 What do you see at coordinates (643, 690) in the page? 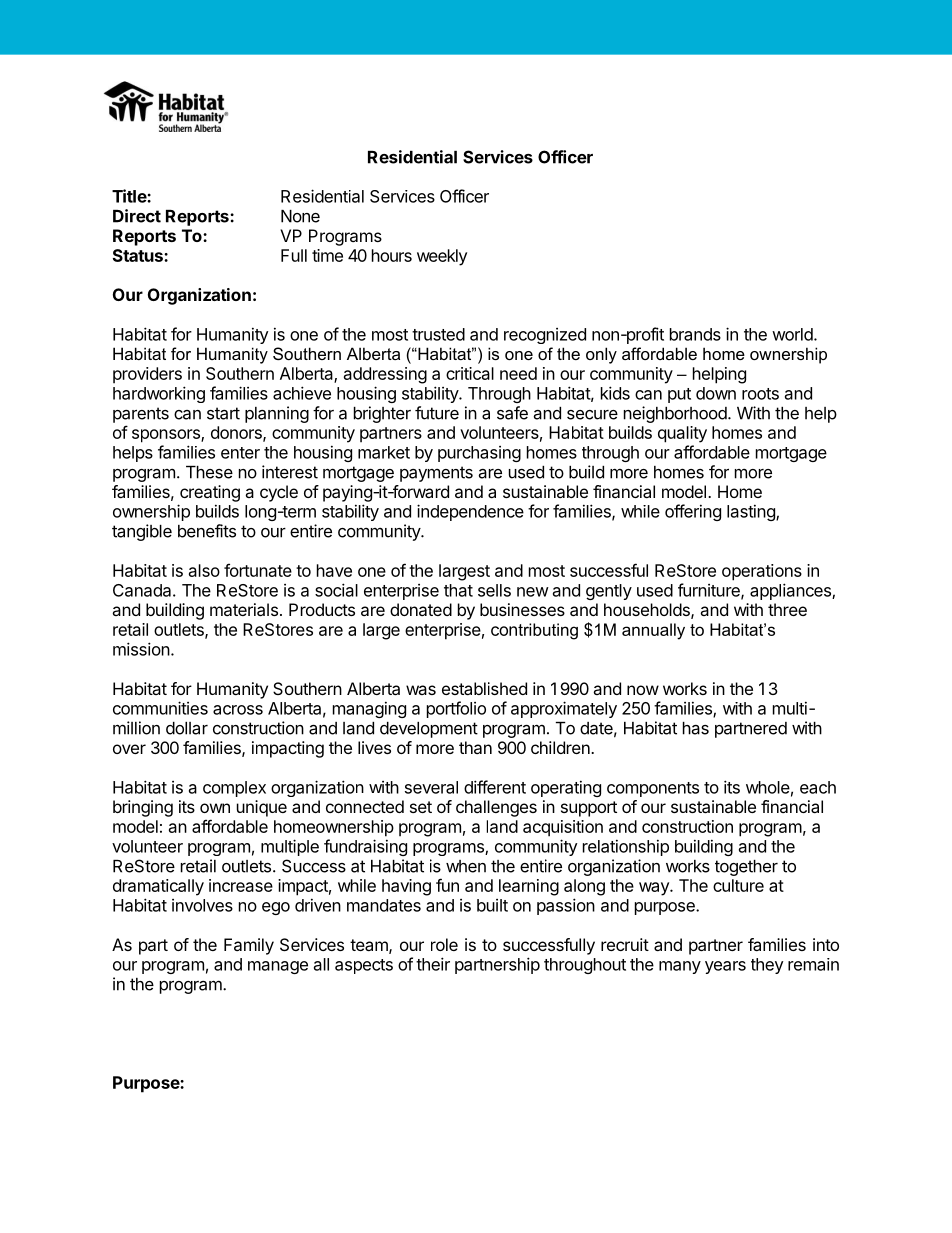
I see `now` at bounding box center [643, 690].
